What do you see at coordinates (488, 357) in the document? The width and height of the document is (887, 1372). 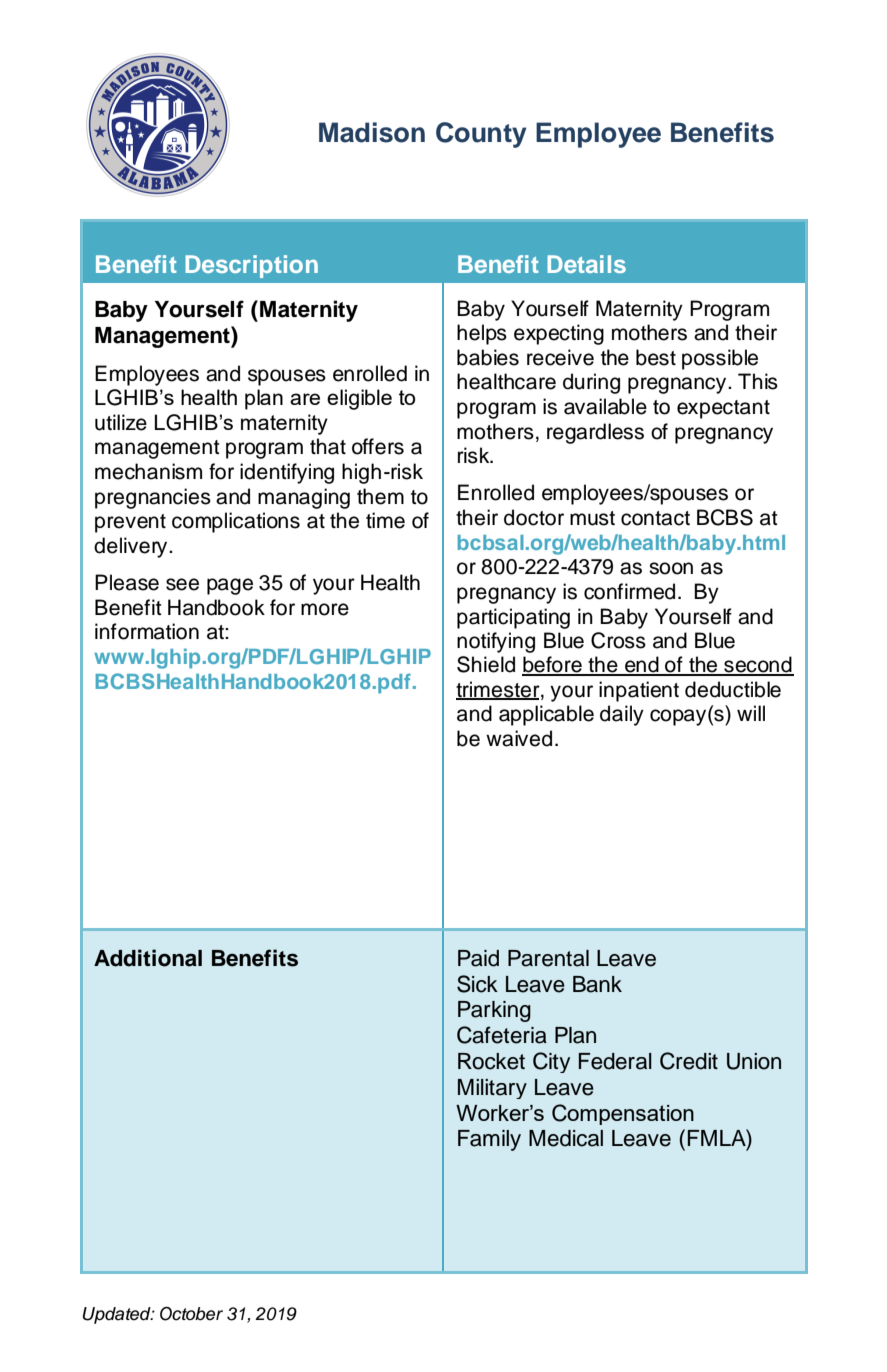 I see `babies` at bounding box center [488, 357].
